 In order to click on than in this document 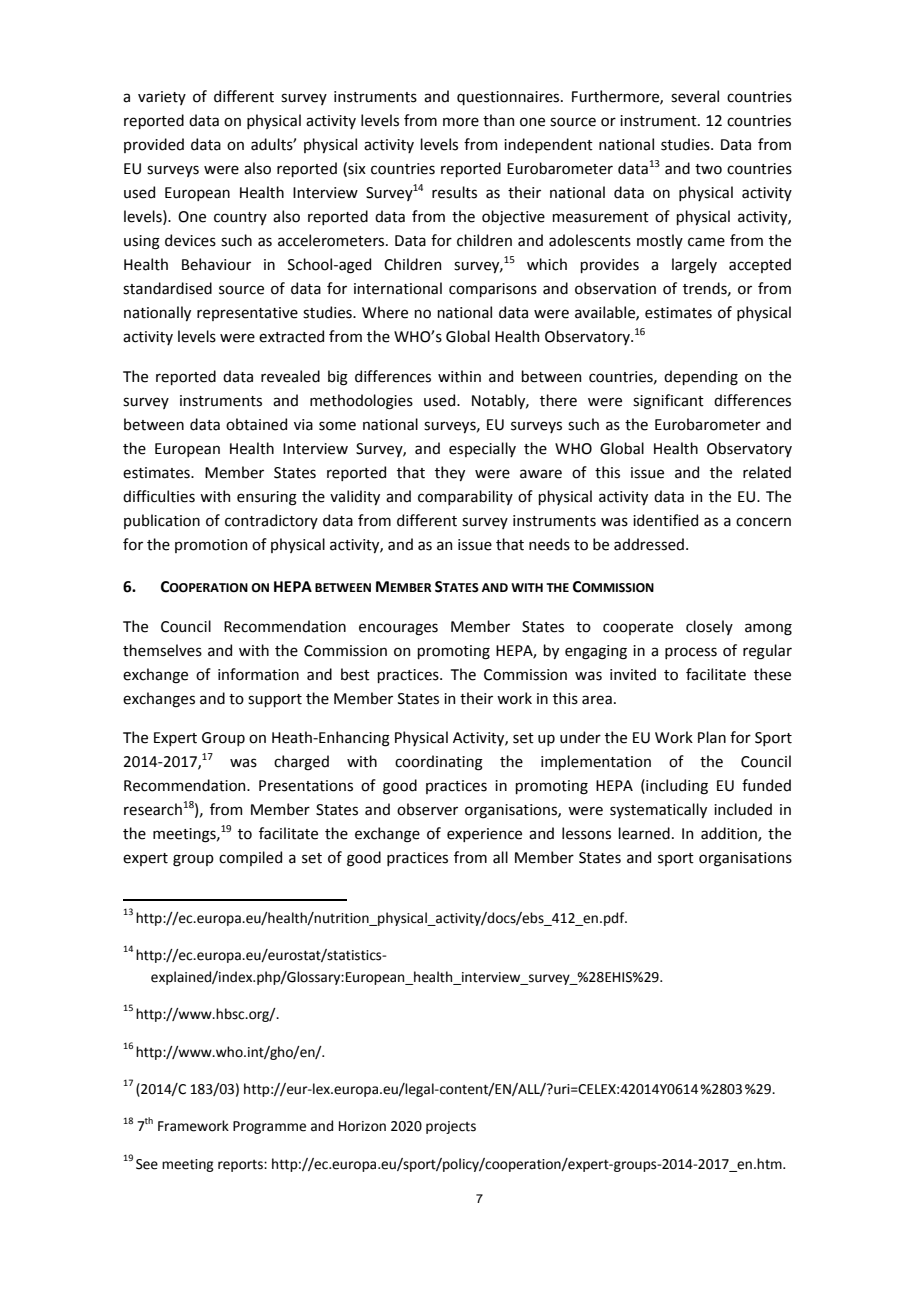, I will do `click(498, 120)`.
